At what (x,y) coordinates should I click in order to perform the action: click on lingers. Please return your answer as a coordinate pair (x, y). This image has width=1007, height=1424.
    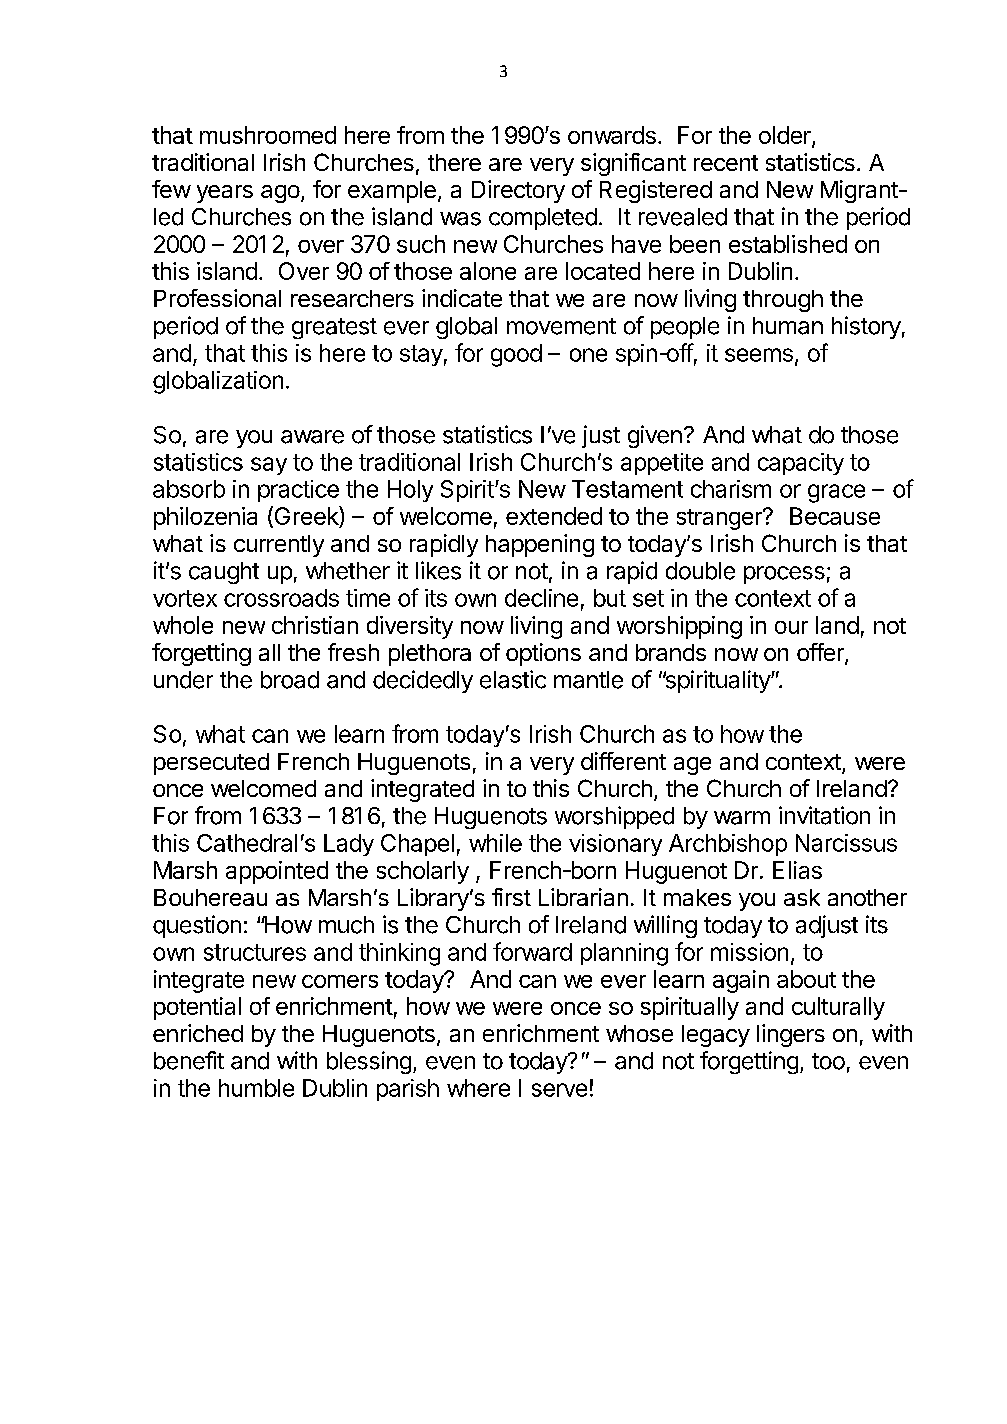
    Looking at the image, I should click on (791, 1035).
